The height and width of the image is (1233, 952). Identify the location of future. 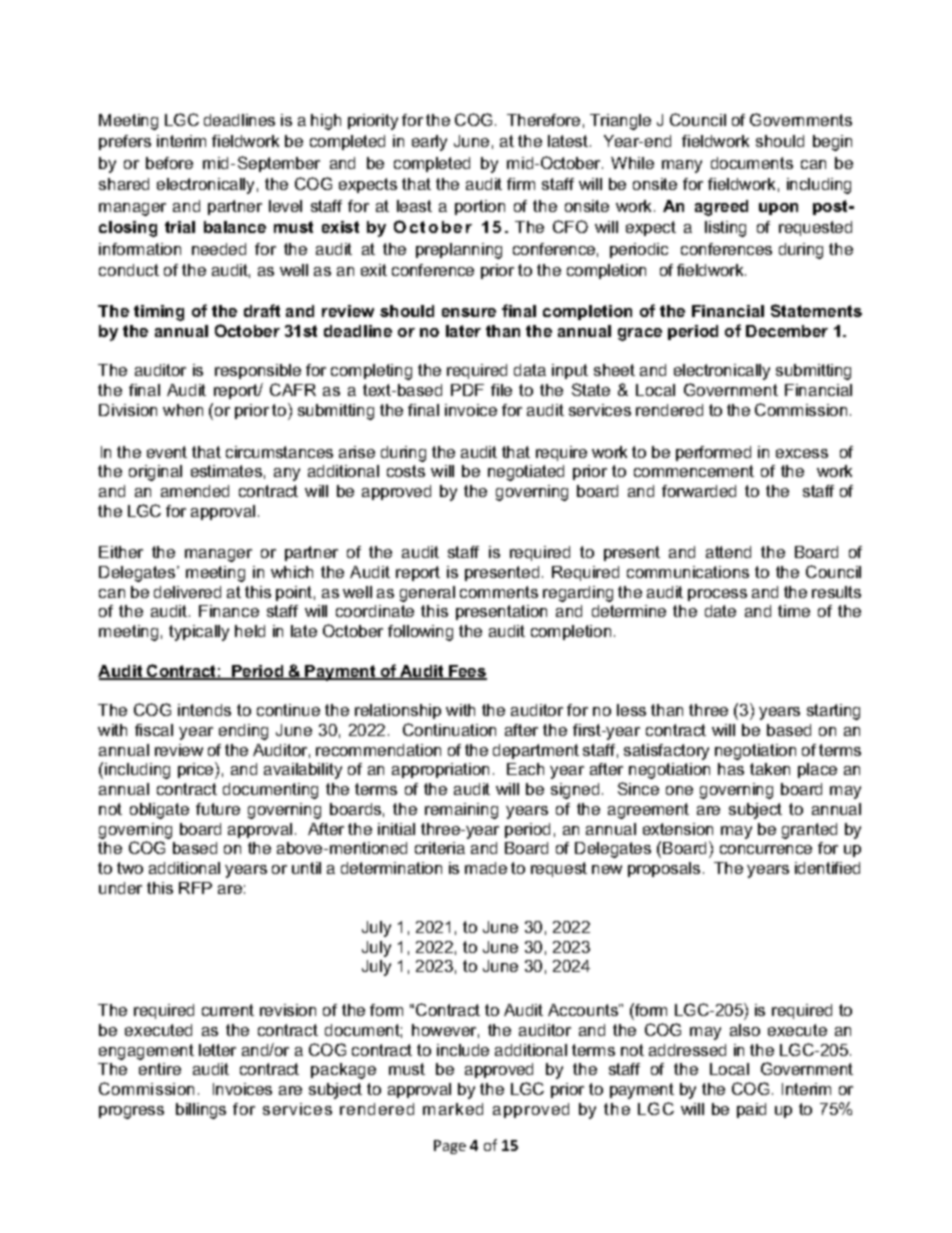
(218, 809).
